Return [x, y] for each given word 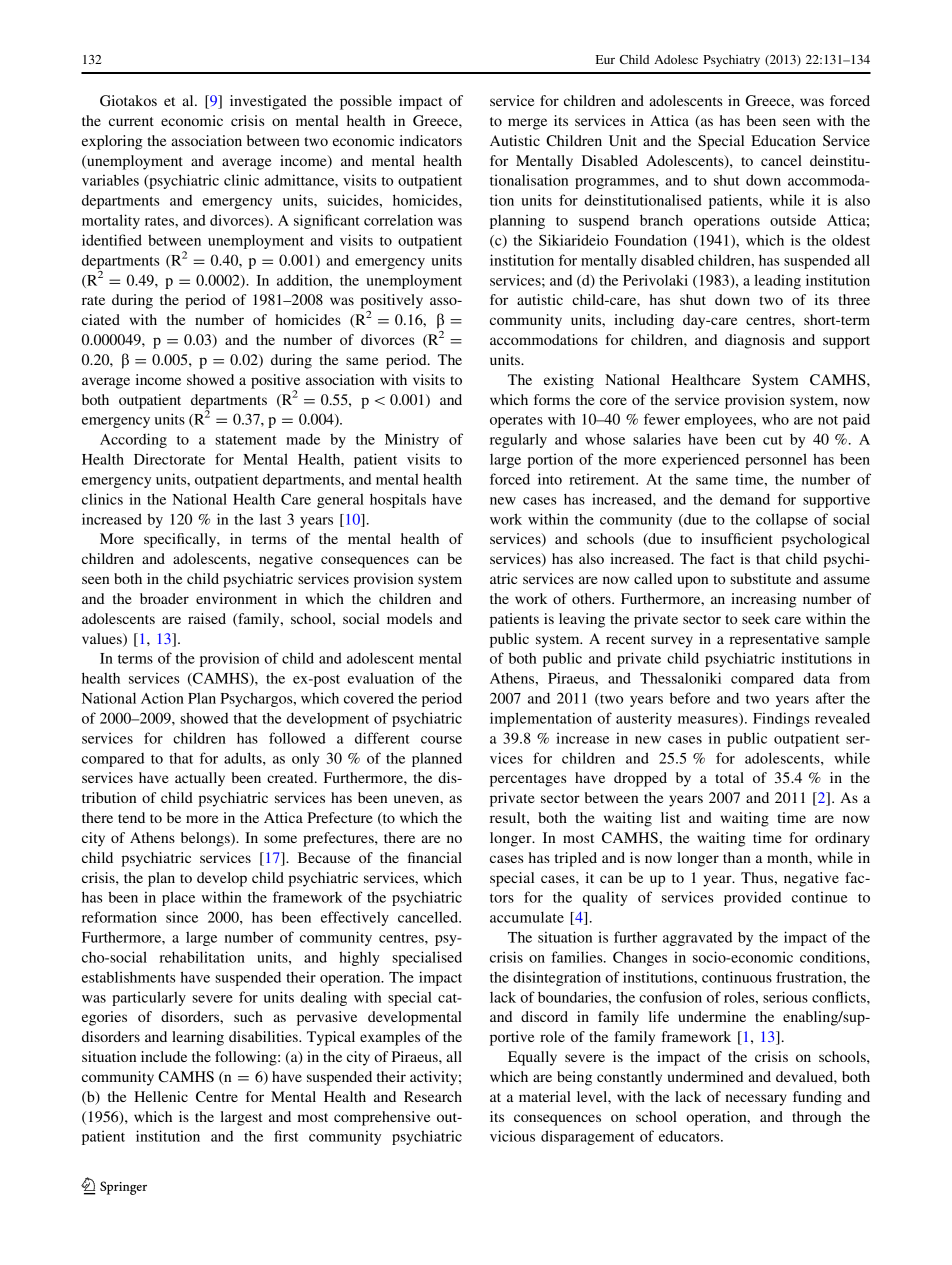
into [550, 479]
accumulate [527, 917]
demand [745, 499]
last [270, 519]
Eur [605, 59]
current [131, 121]
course [441, 740]
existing [569, 381]
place [178, 898]
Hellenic [161, 1096]
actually [200, 779]
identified [112, 240]
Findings [781, 719]
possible [366, 102]
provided [752, 898]
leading [777, 281]
